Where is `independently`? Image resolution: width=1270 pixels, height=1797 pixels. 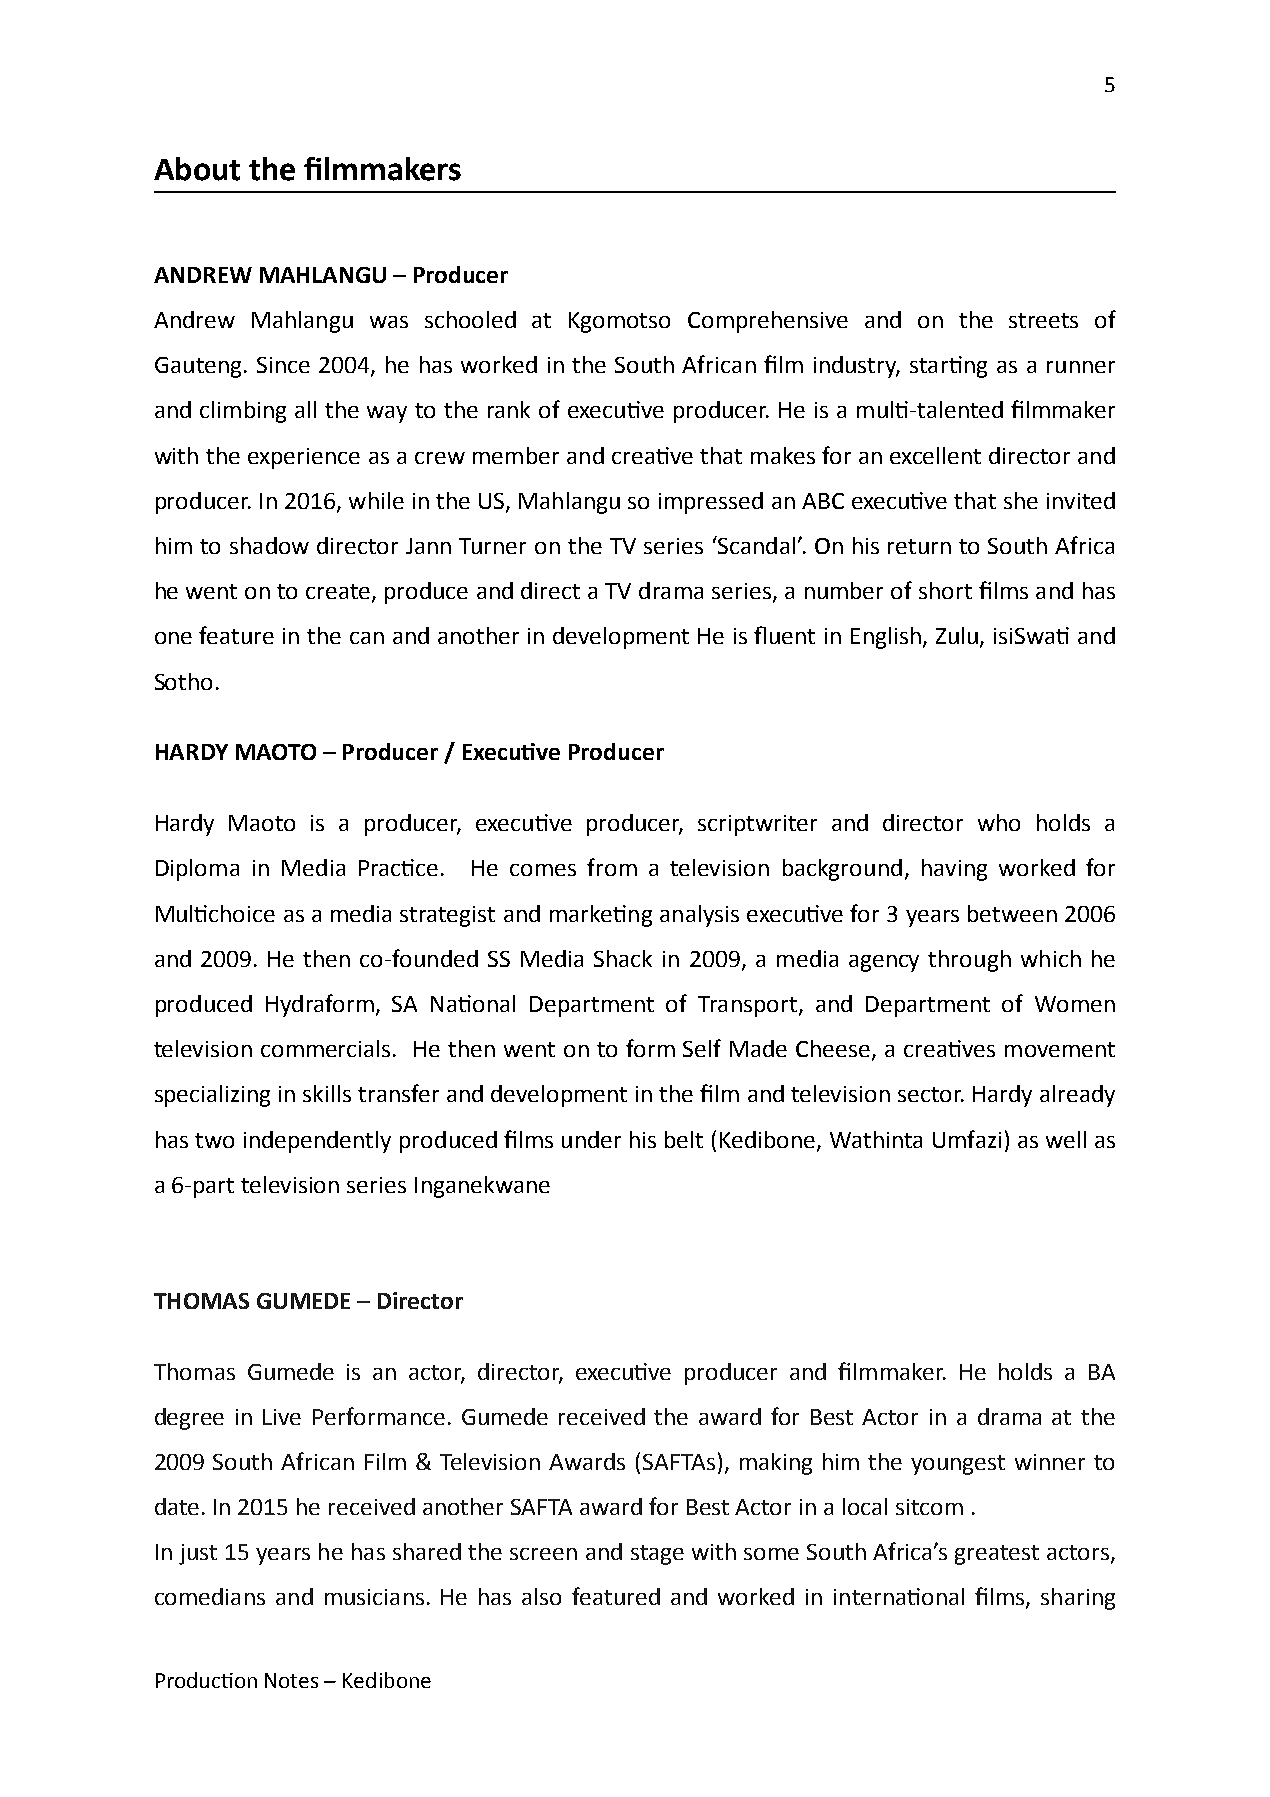 independently is located at coordinates (317, 1142).
